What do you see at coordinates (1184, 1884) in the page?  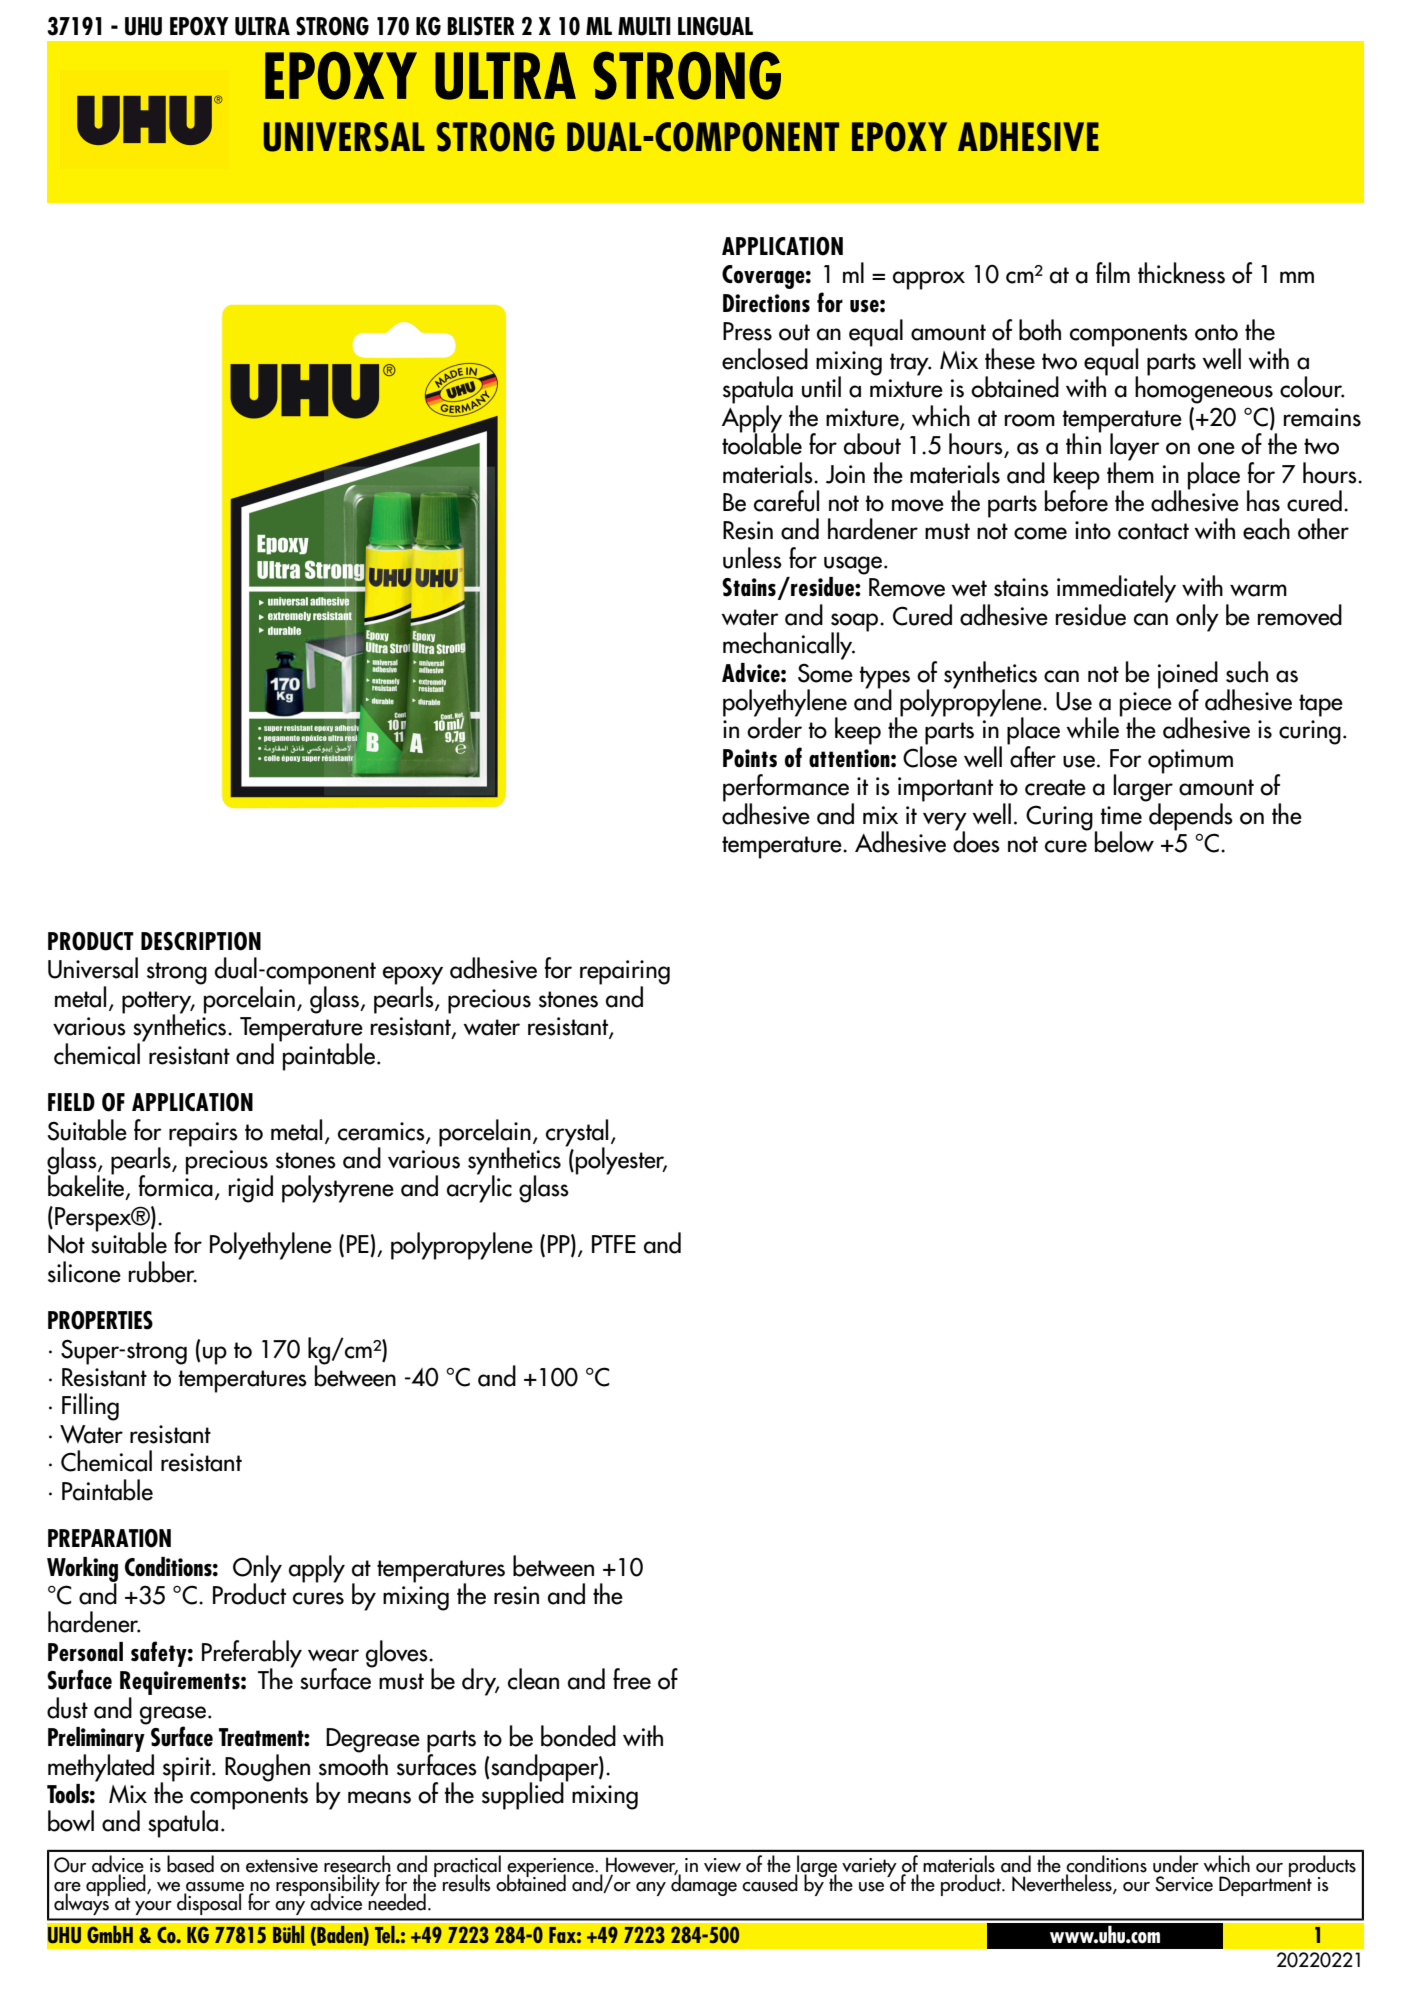 I see `Service` at bounding box center [1184, 1884].
